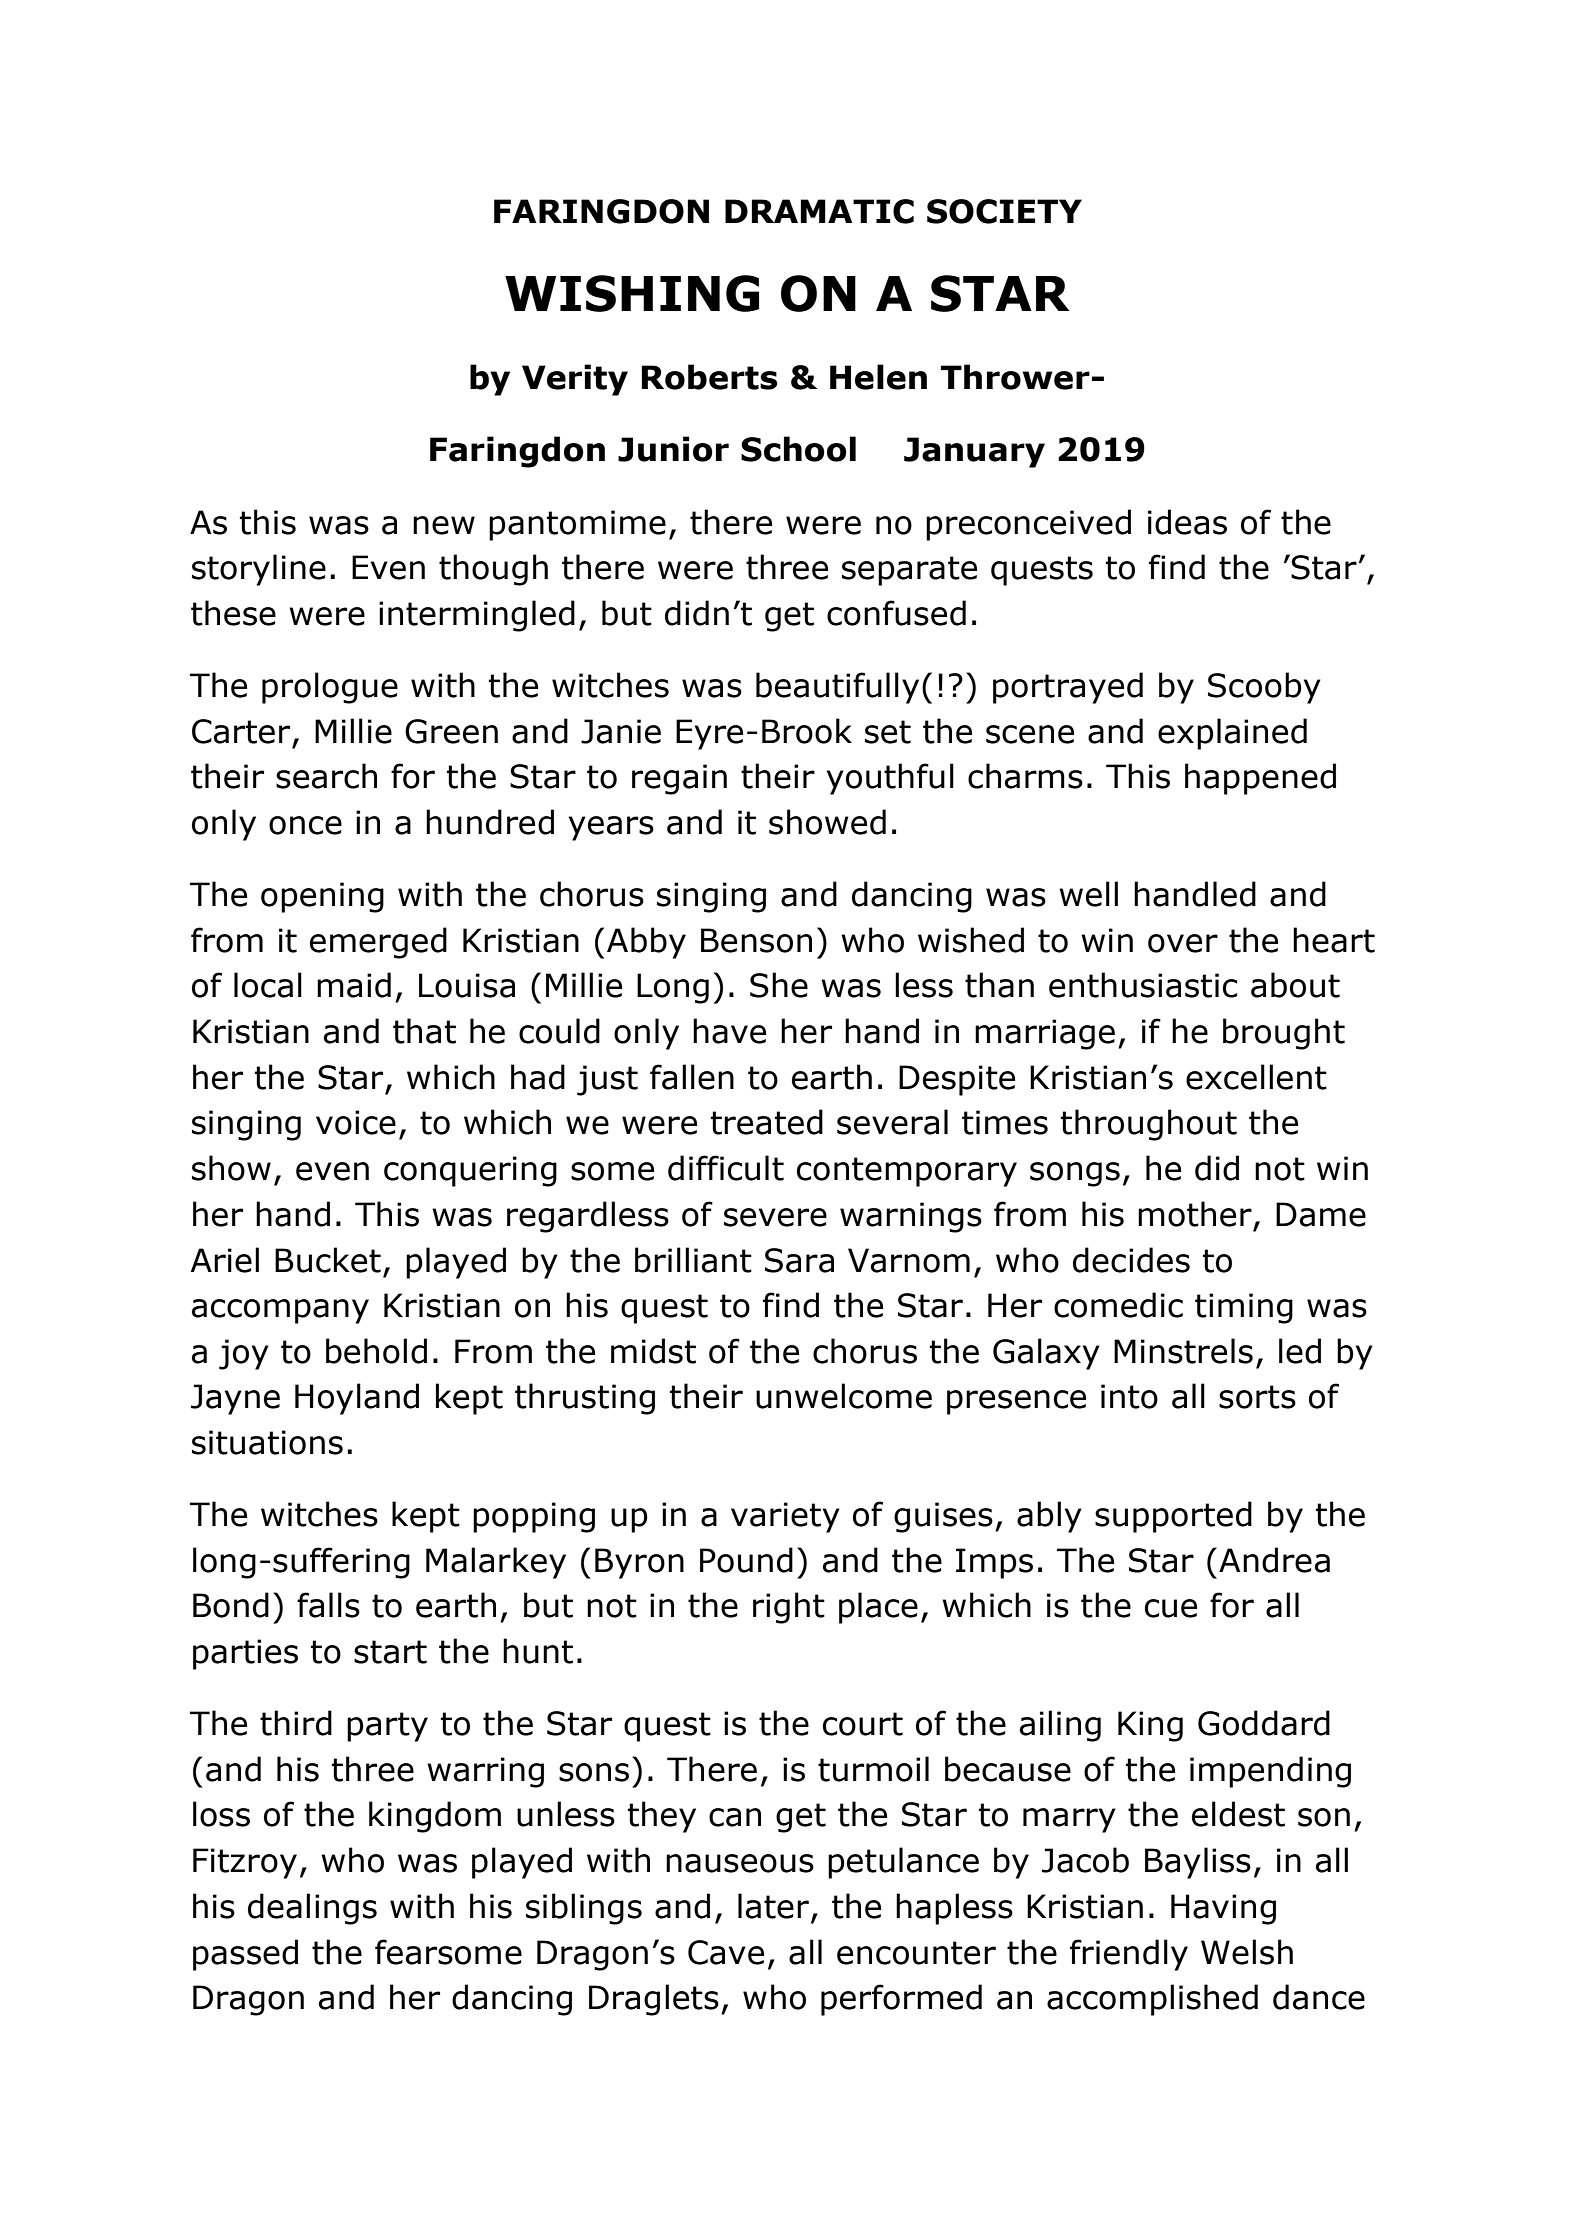 This image has height=2226, width=1574. I want to click on falls, so click(328, 1605).
